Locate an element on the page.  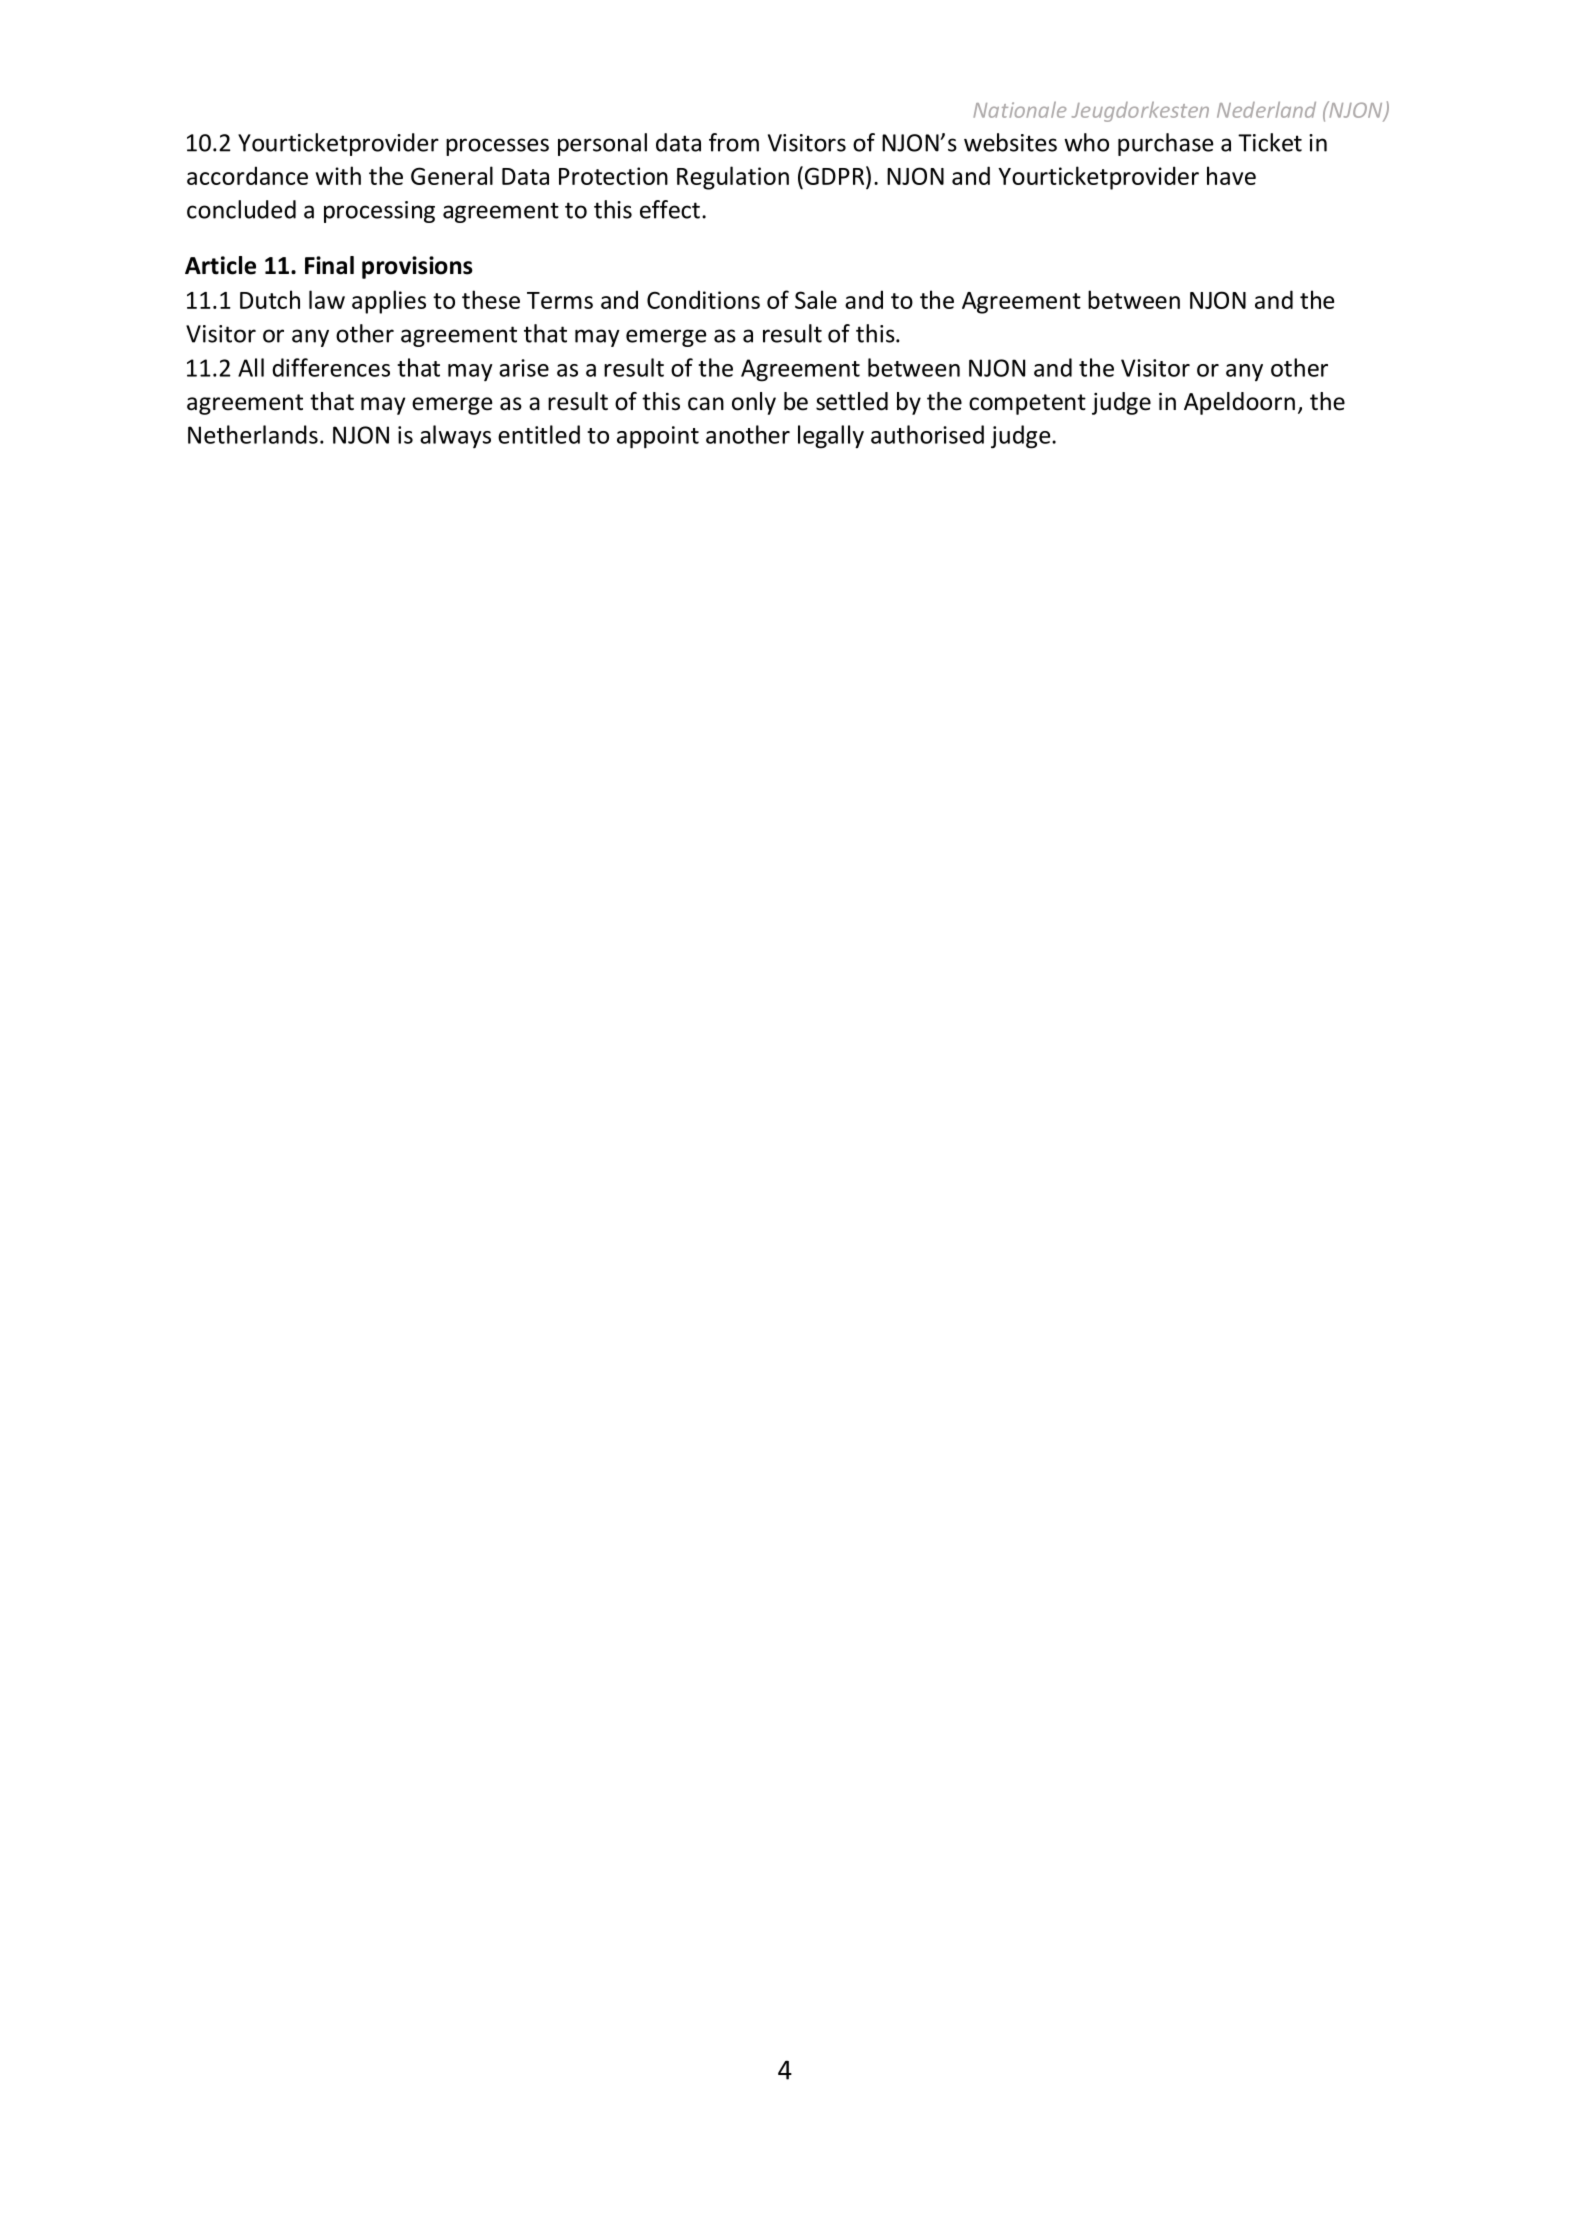
Netherlands is located at coordinates (253, 434).
